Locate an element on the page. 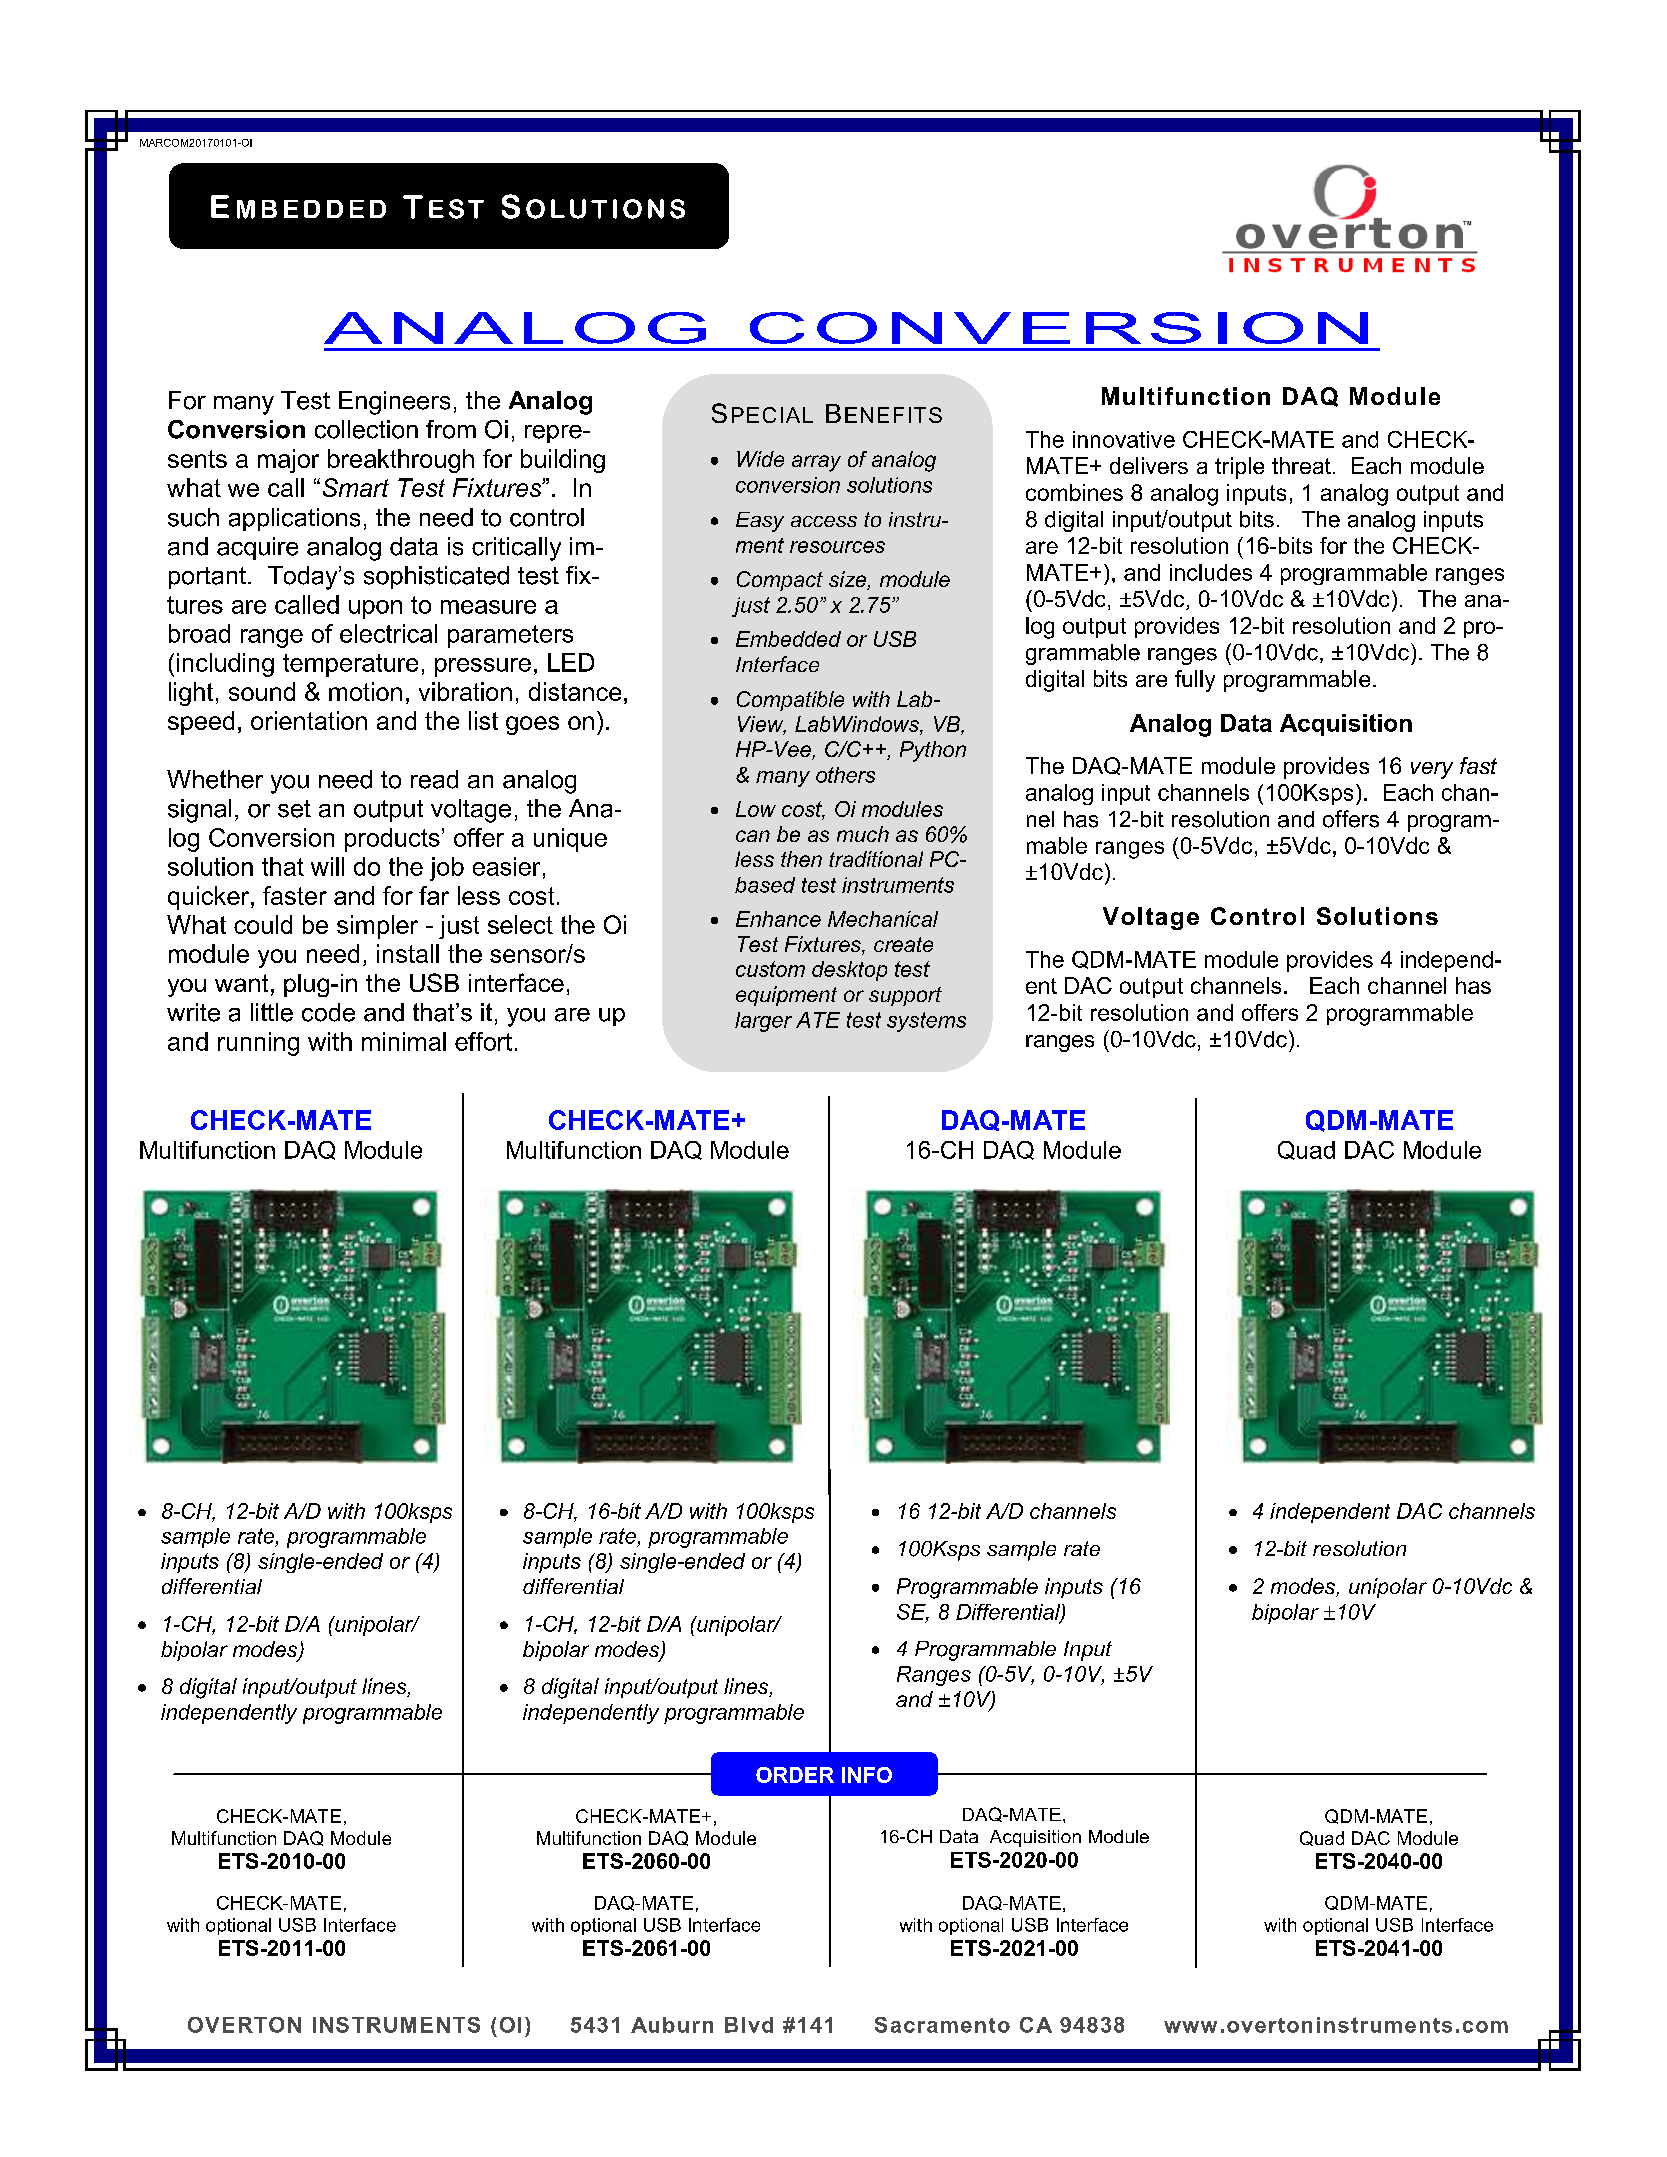  threat is located at coordinates (1301, 465).
